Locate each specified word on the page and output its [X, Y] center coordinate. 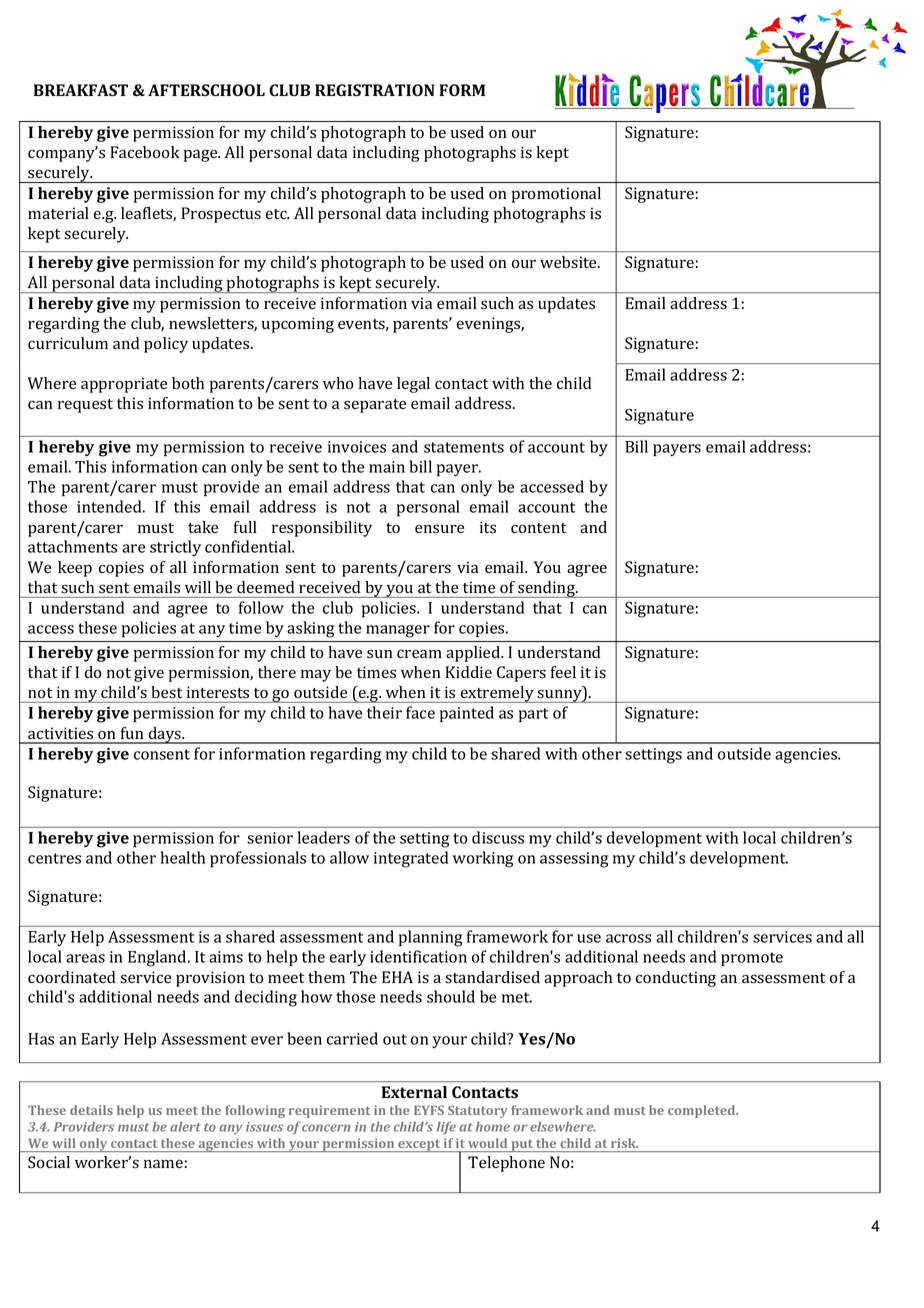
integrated [411, 859]
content [538, 528]
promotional [556, 195]
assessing [574, 860]
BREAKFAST [81, 90]
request [85, 406]
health [183, 857]
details [91, 1110]
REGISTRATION [375, 90]
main [387, 467]
